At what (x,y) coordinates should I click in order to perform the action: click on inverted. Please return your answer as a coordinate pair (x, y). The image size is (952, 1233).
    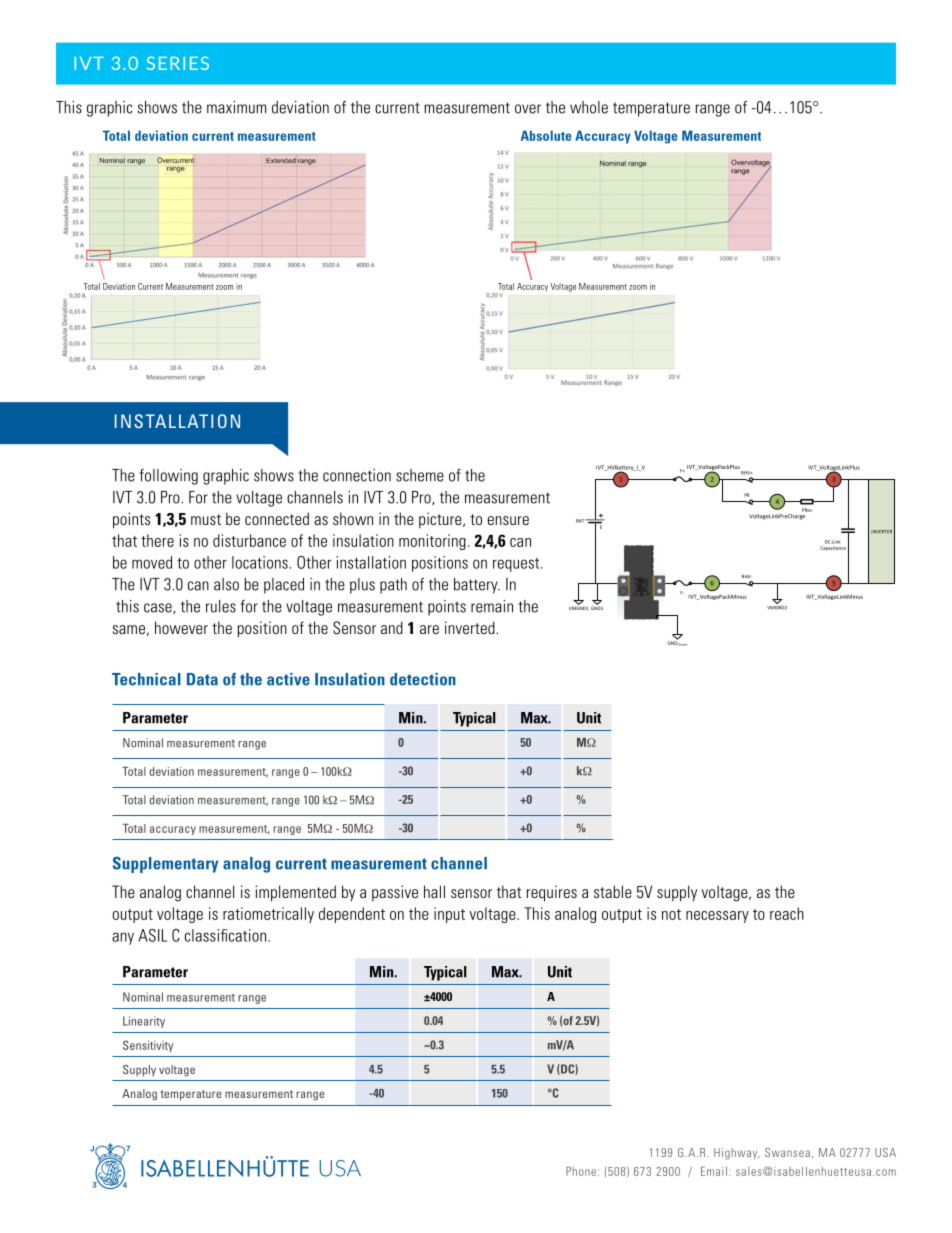
    Looking at the image, I should click on (471, 627).
